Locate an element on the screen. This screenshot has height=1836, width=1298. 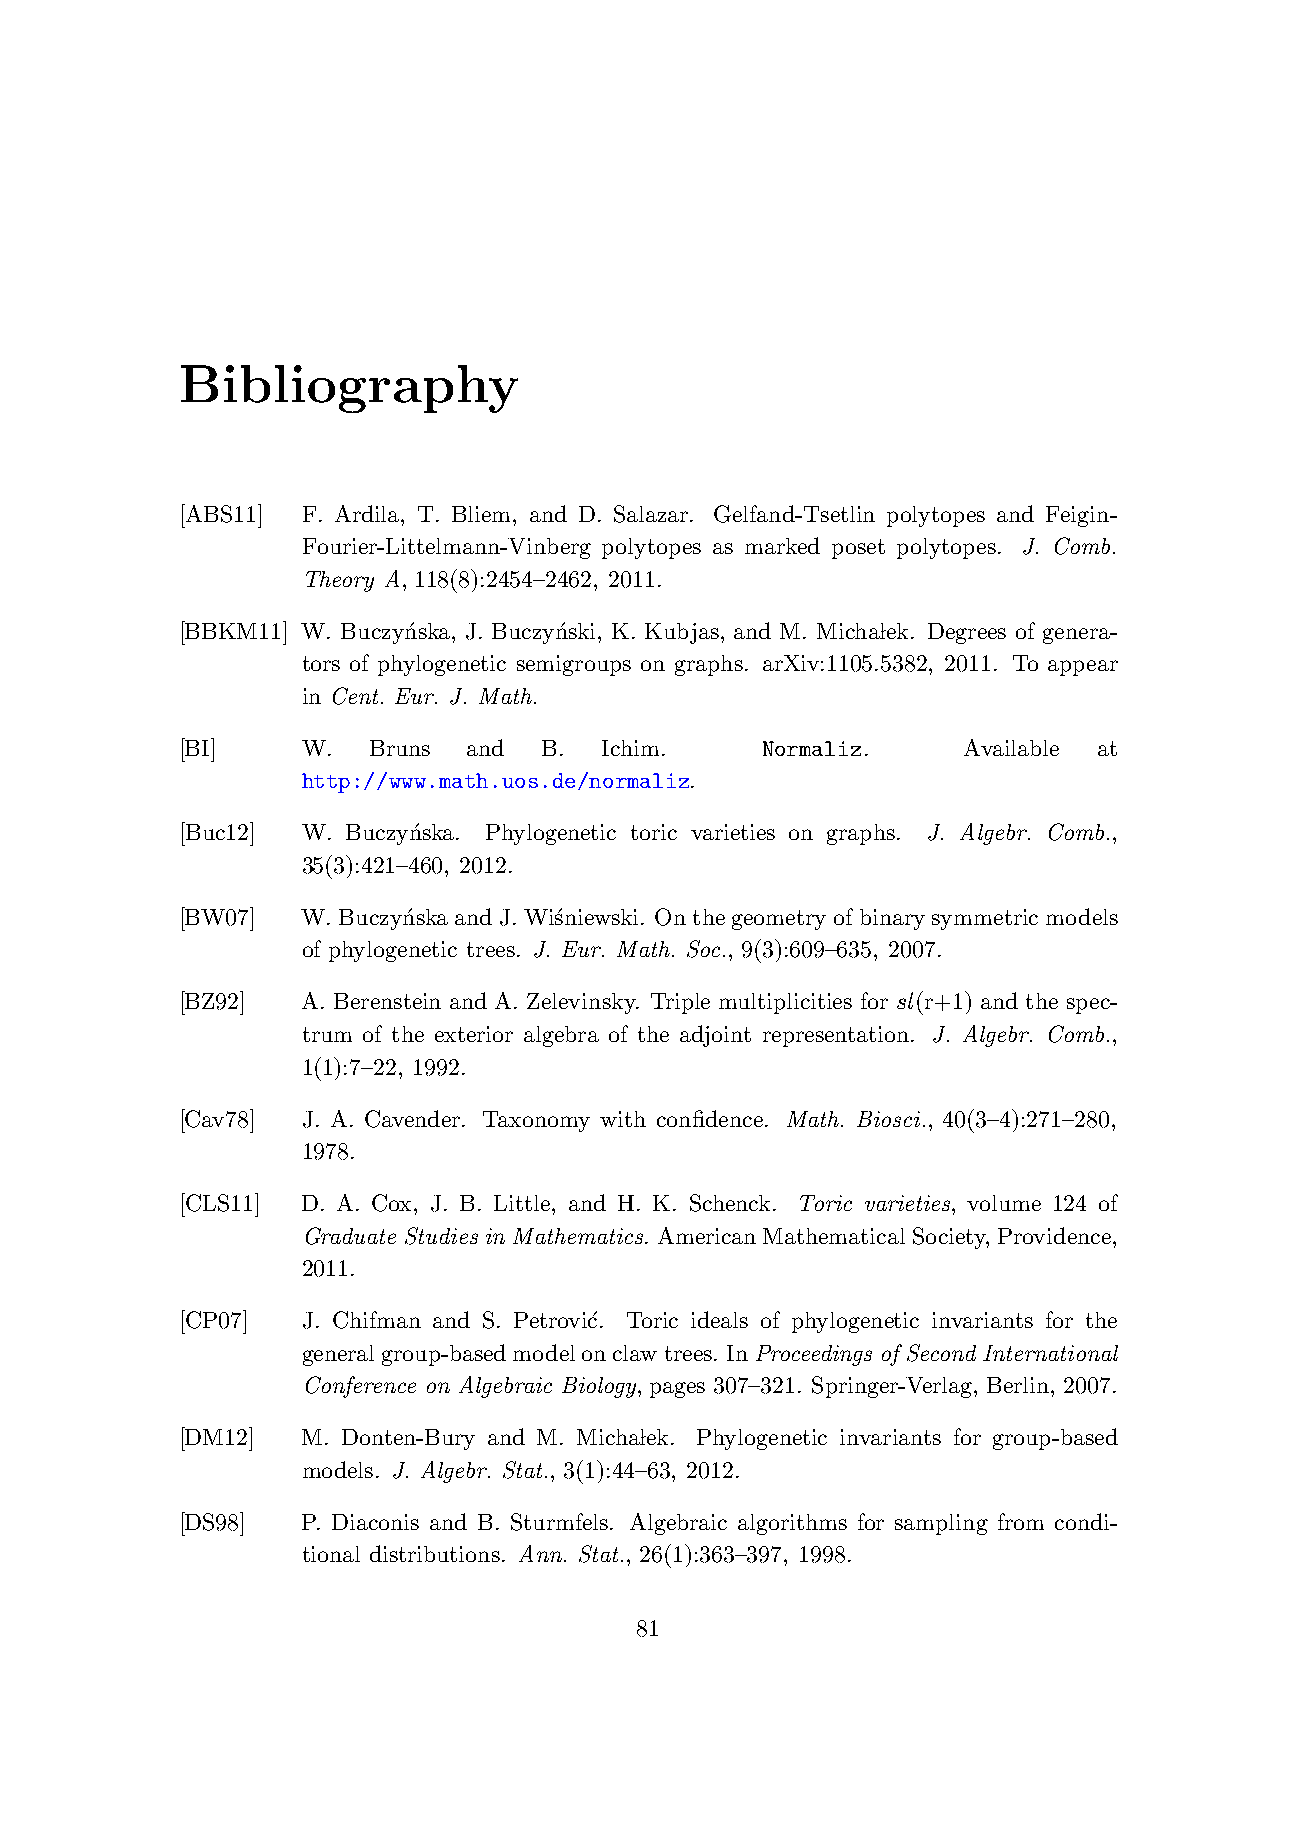
poset is located at coordinates (858, 549).
